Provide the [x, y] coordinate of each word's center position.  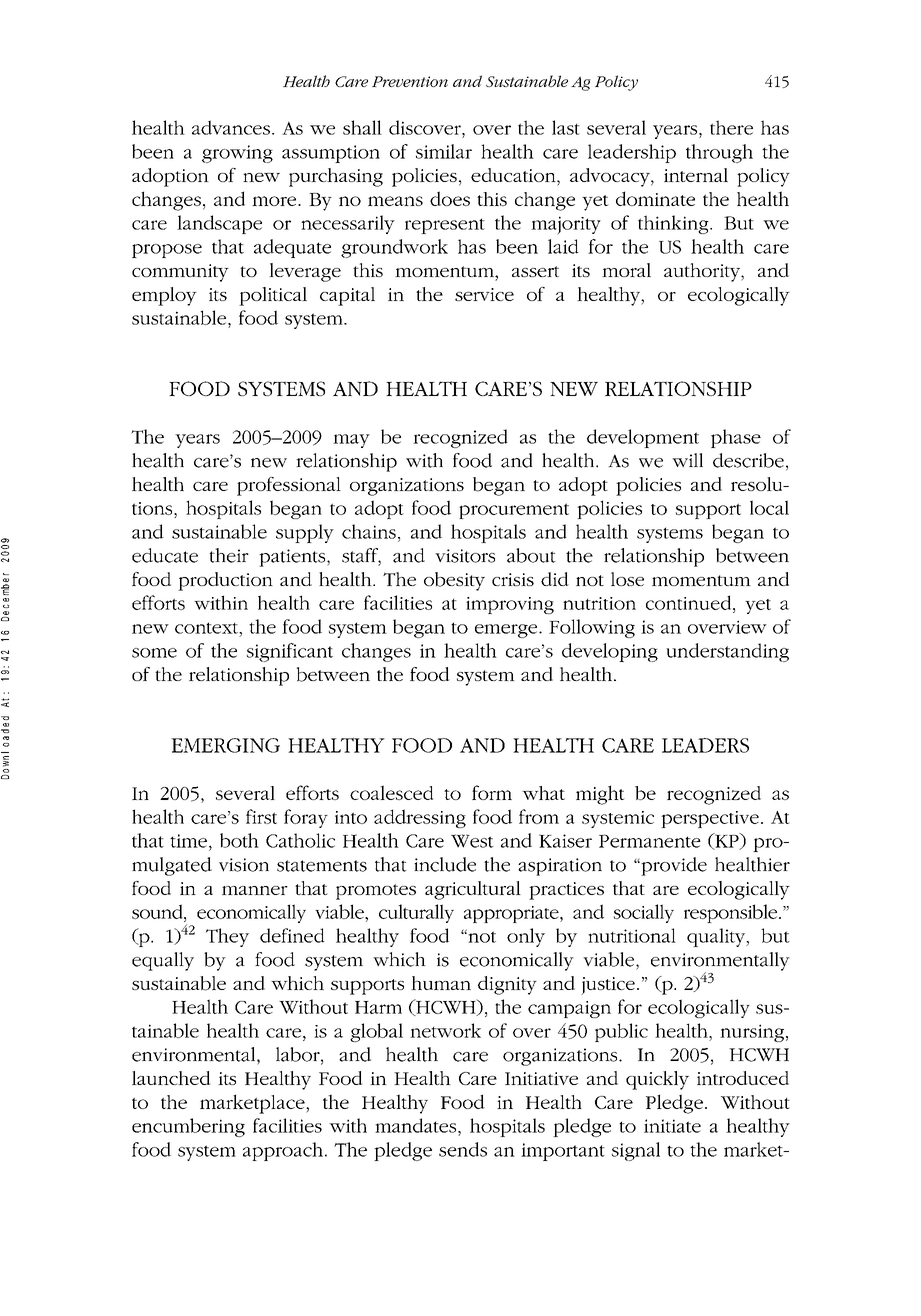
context [207, 628]
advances [231, 127]
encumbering [188, 1127]
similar [444, 151]
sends [463, 1149]
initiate [672, 1126]
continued [690, 602]
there [731, 127]
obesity [454, 581]
